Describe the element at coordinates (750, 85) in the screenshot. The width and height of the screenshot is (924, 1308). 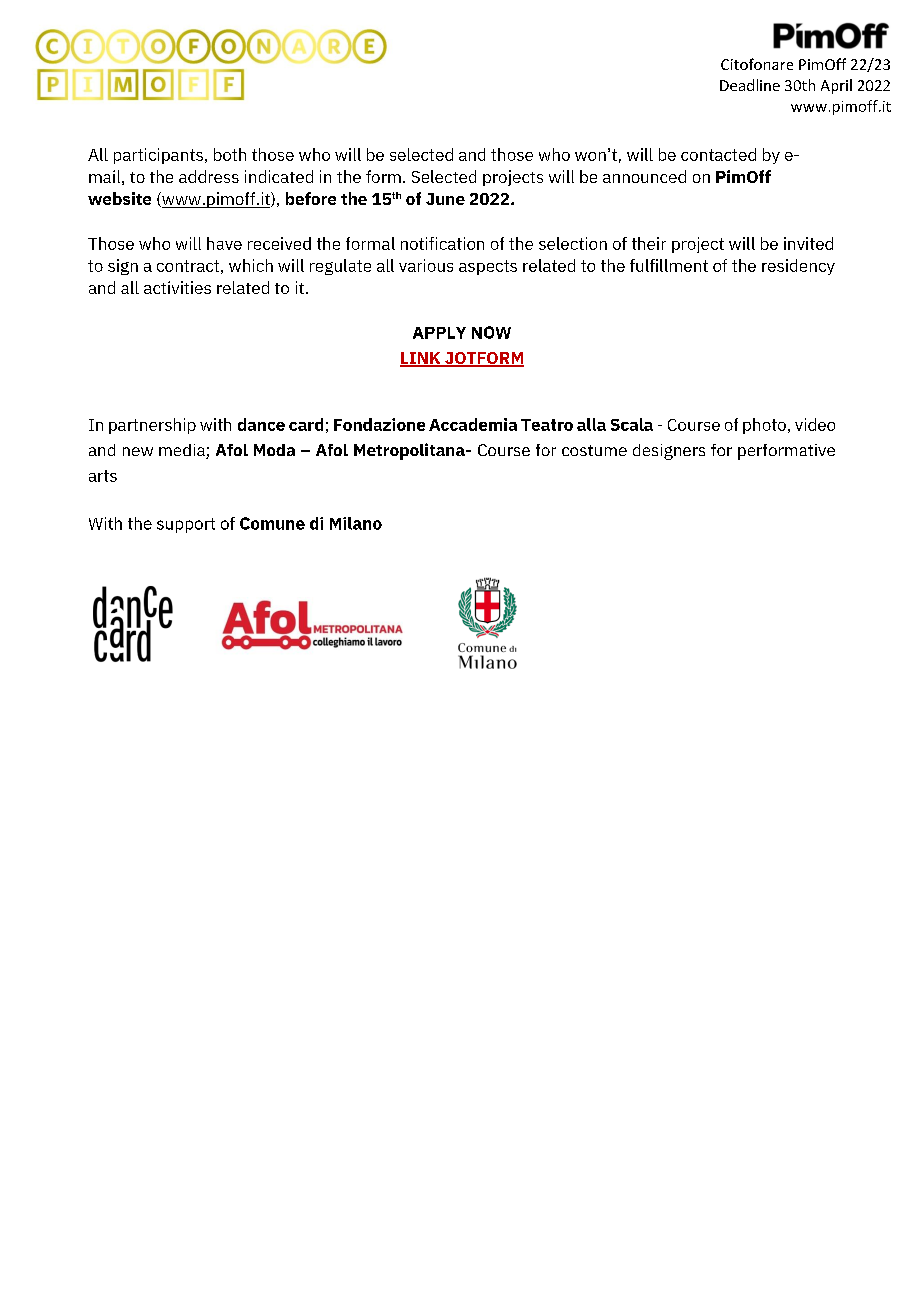
I see `Deadline` at that location.
